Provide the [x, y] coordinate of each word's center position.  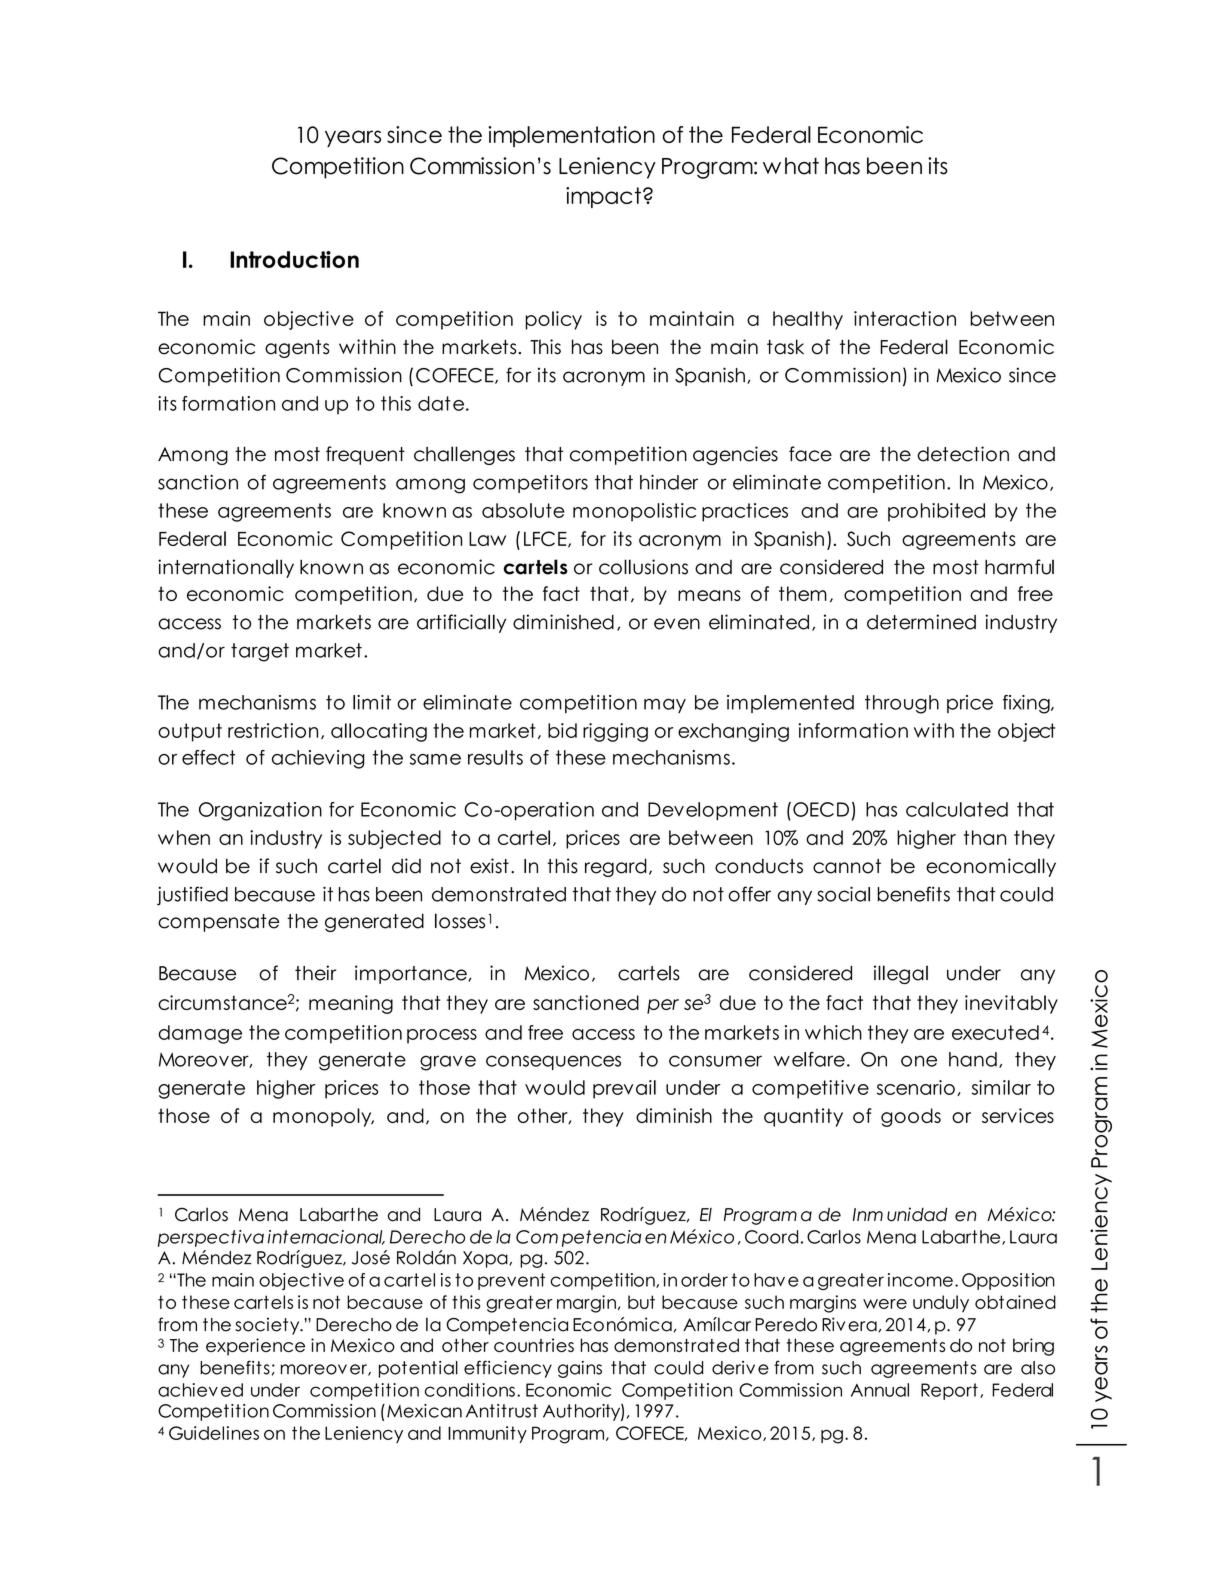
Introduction [294, 259]
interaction [905, 318]
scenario [916, 1087]
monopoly [323, 1117]
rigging [615, 732]
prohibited [936, 512]
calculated [957, 809]
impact [603, 197]
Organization [260, 811]
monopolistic [634, 512]
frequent [365, 455]
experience [255, 1347]
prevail [624, 1089]
